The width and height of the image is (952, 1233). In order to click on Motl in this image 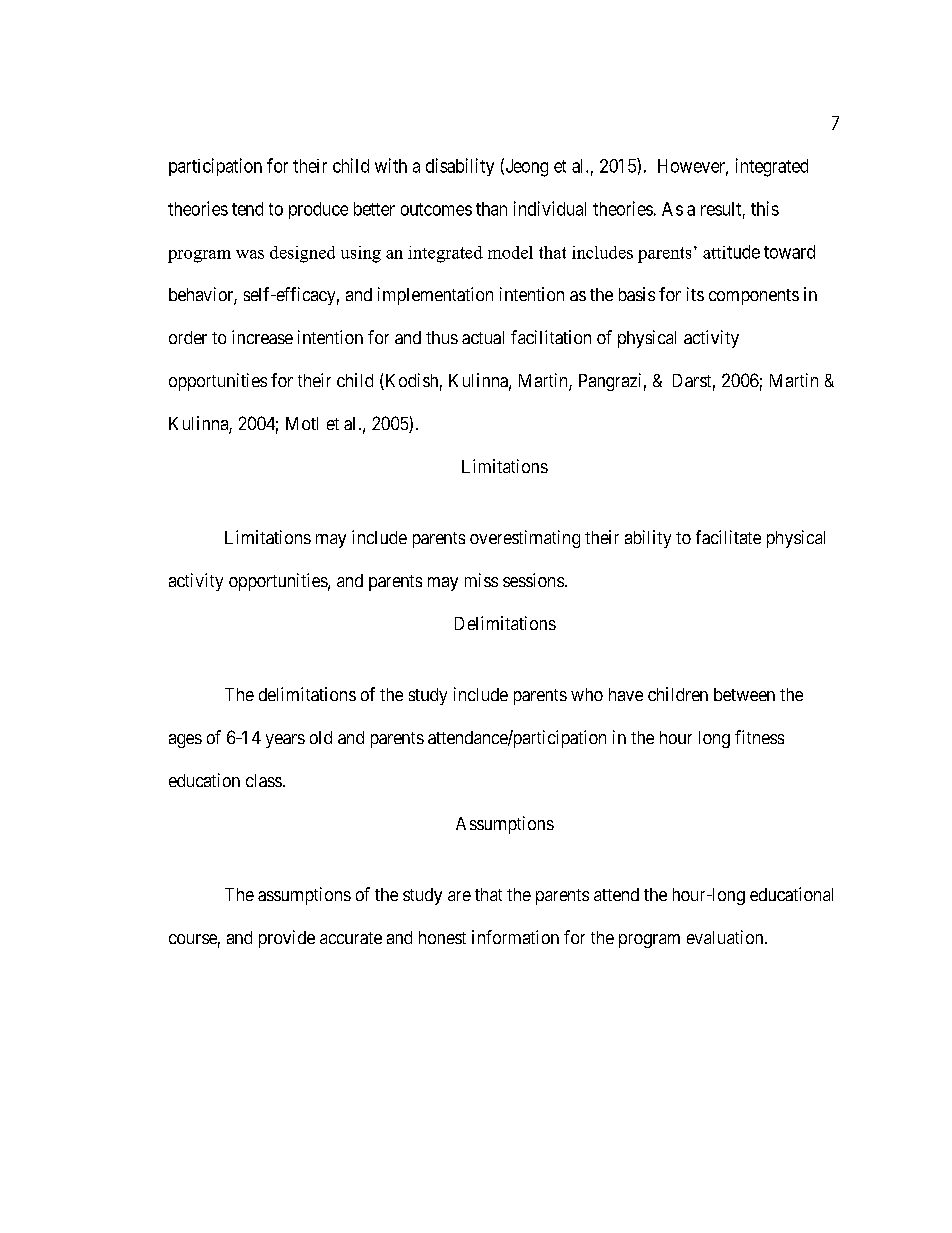, I will do `click(302, 423)`.
